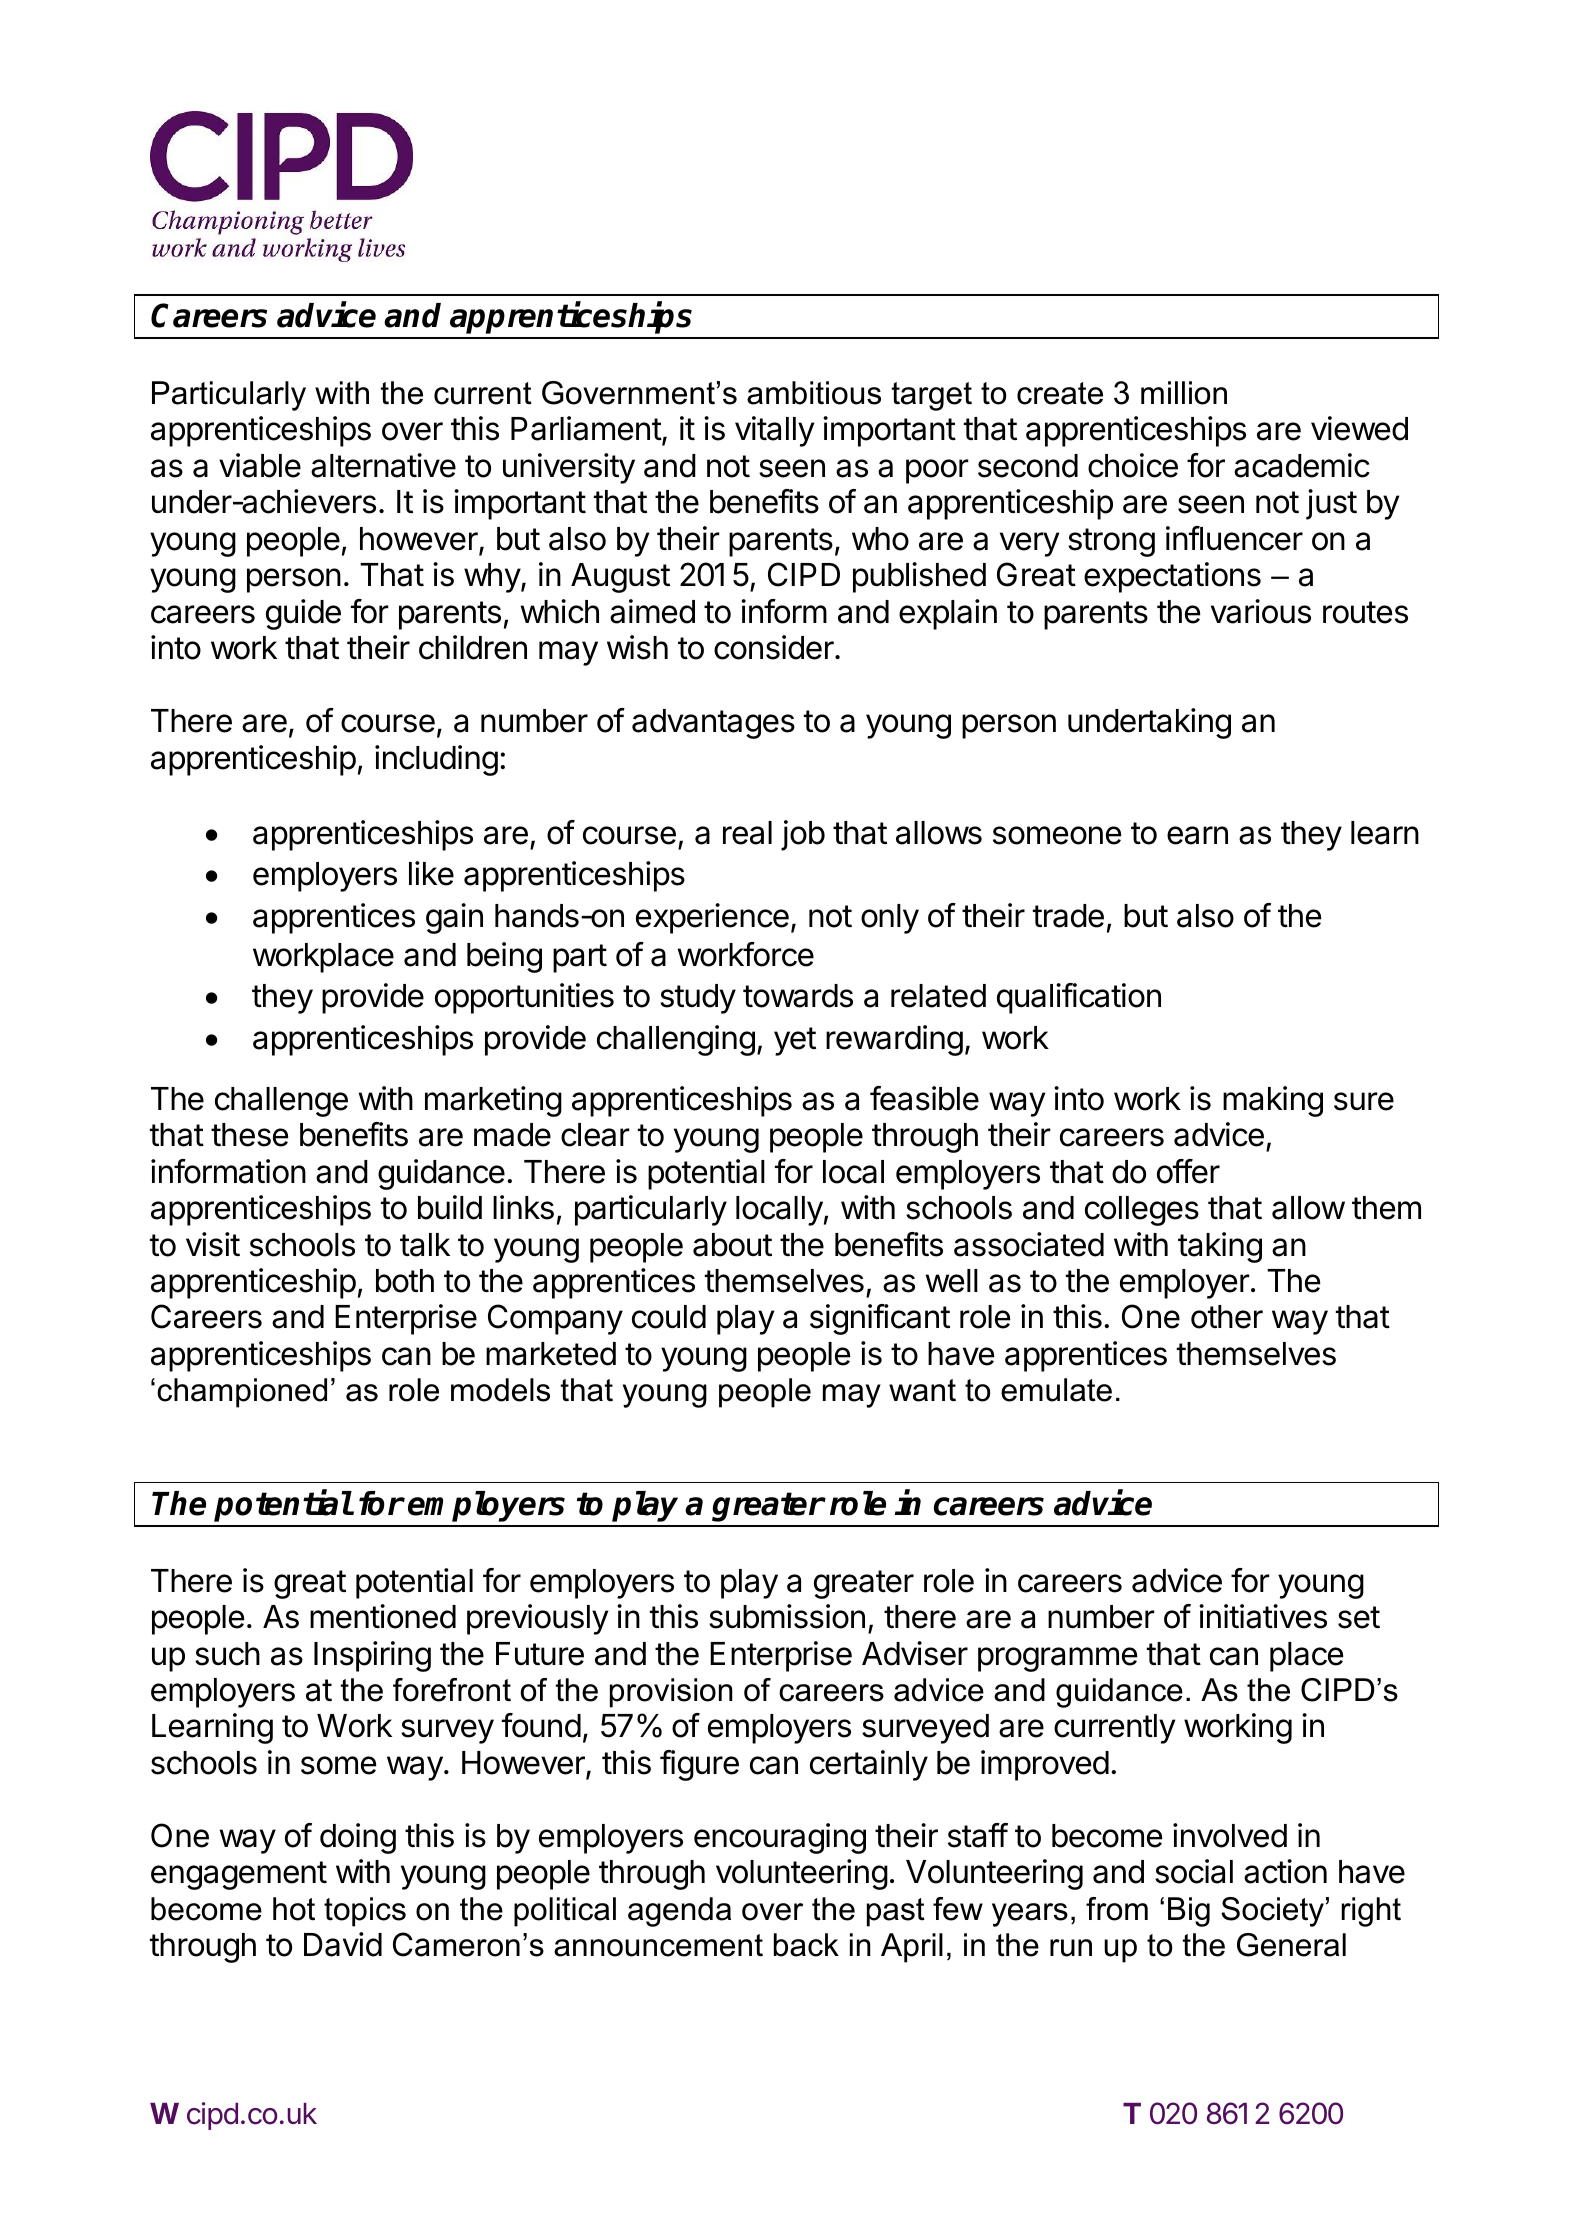 Image resolution: width=1573 pixels, height=2225 pixels. I want to click on topics, so click(365, 1912).
